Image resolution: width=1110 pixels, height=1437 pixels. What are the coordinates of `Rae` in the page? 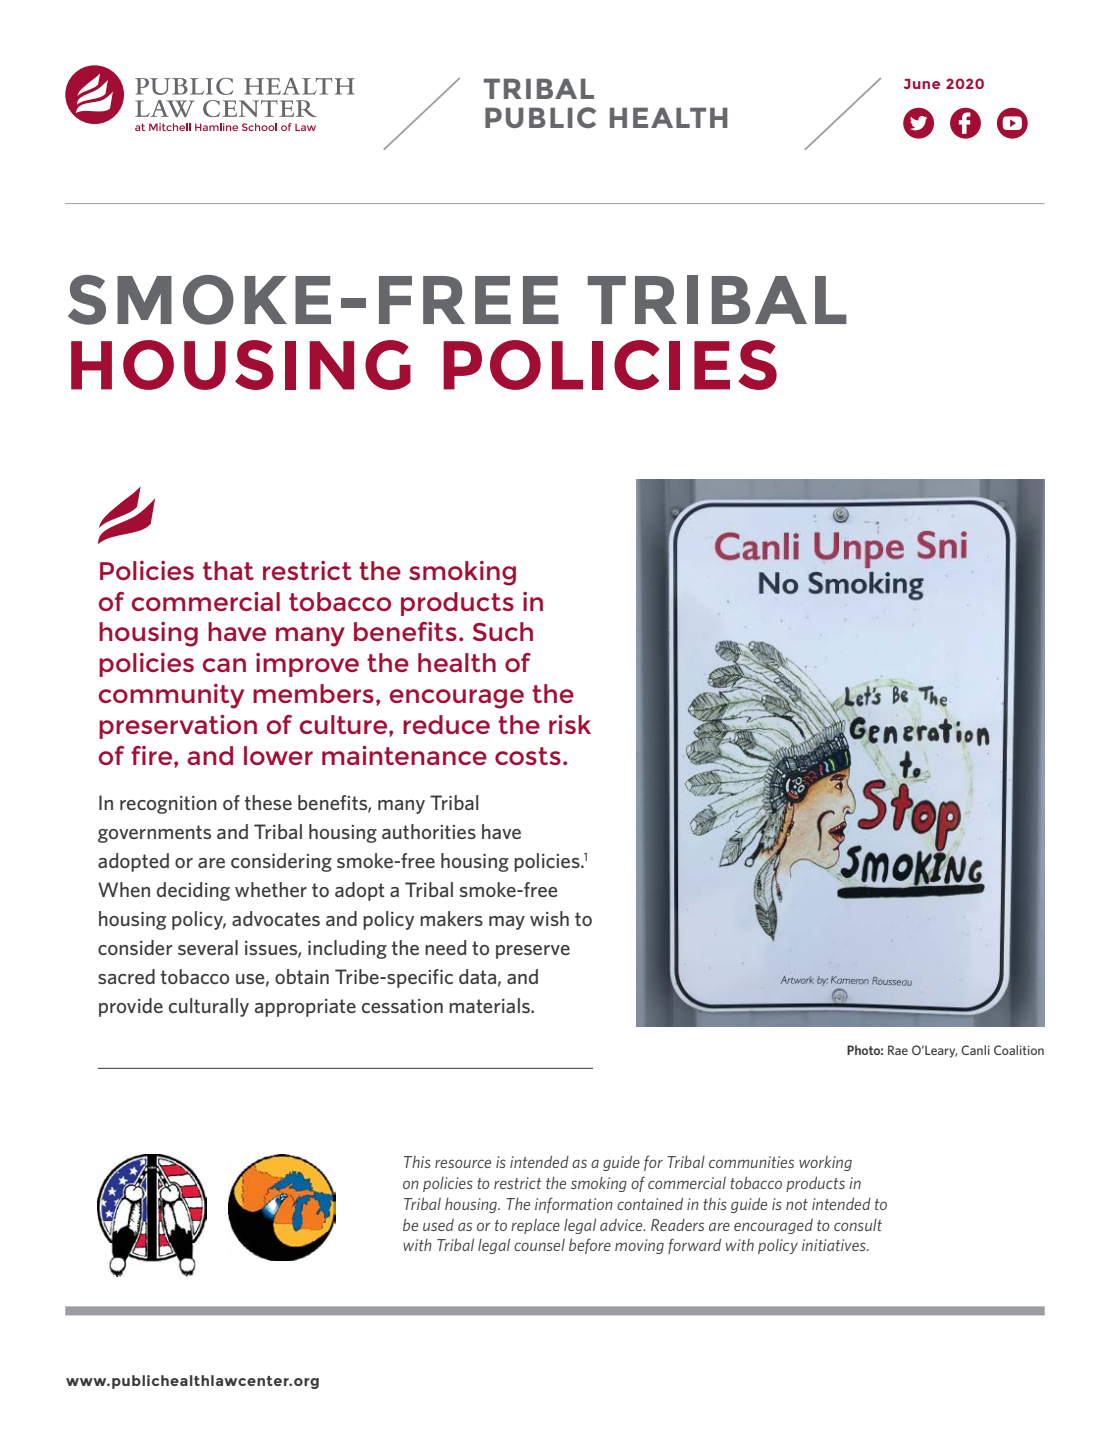 It's located at (898, 1050).
